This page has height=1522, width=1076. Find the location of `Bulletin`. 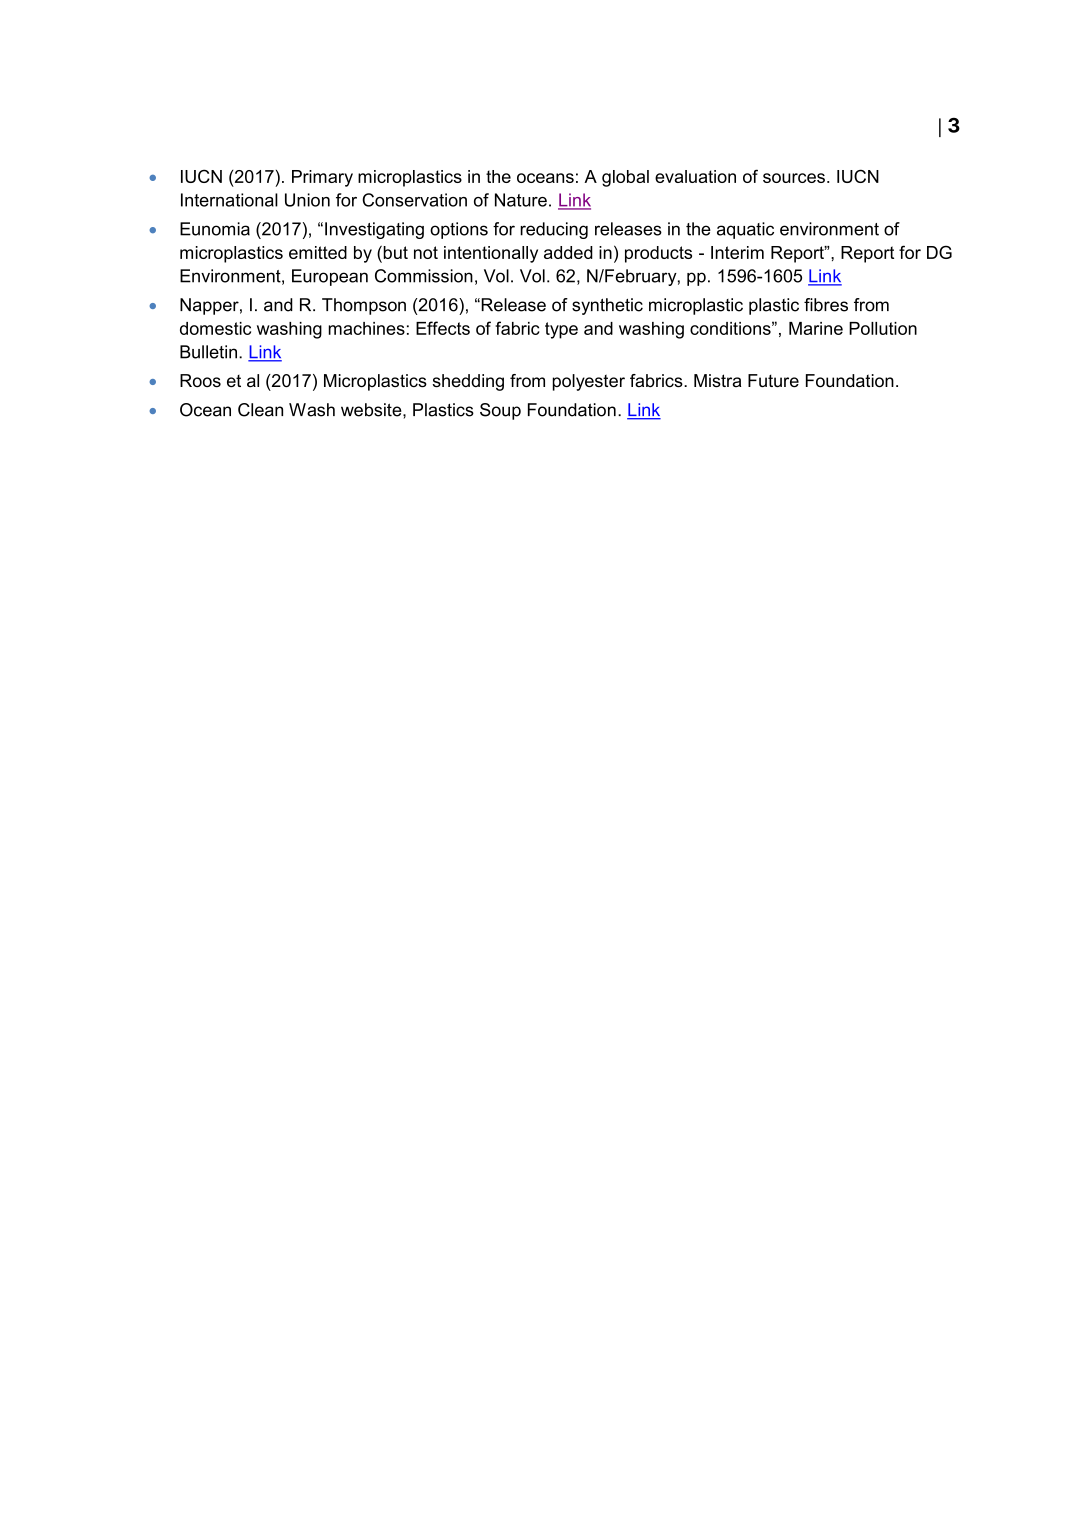

Bulletin is located at coordinates (208, 352).
